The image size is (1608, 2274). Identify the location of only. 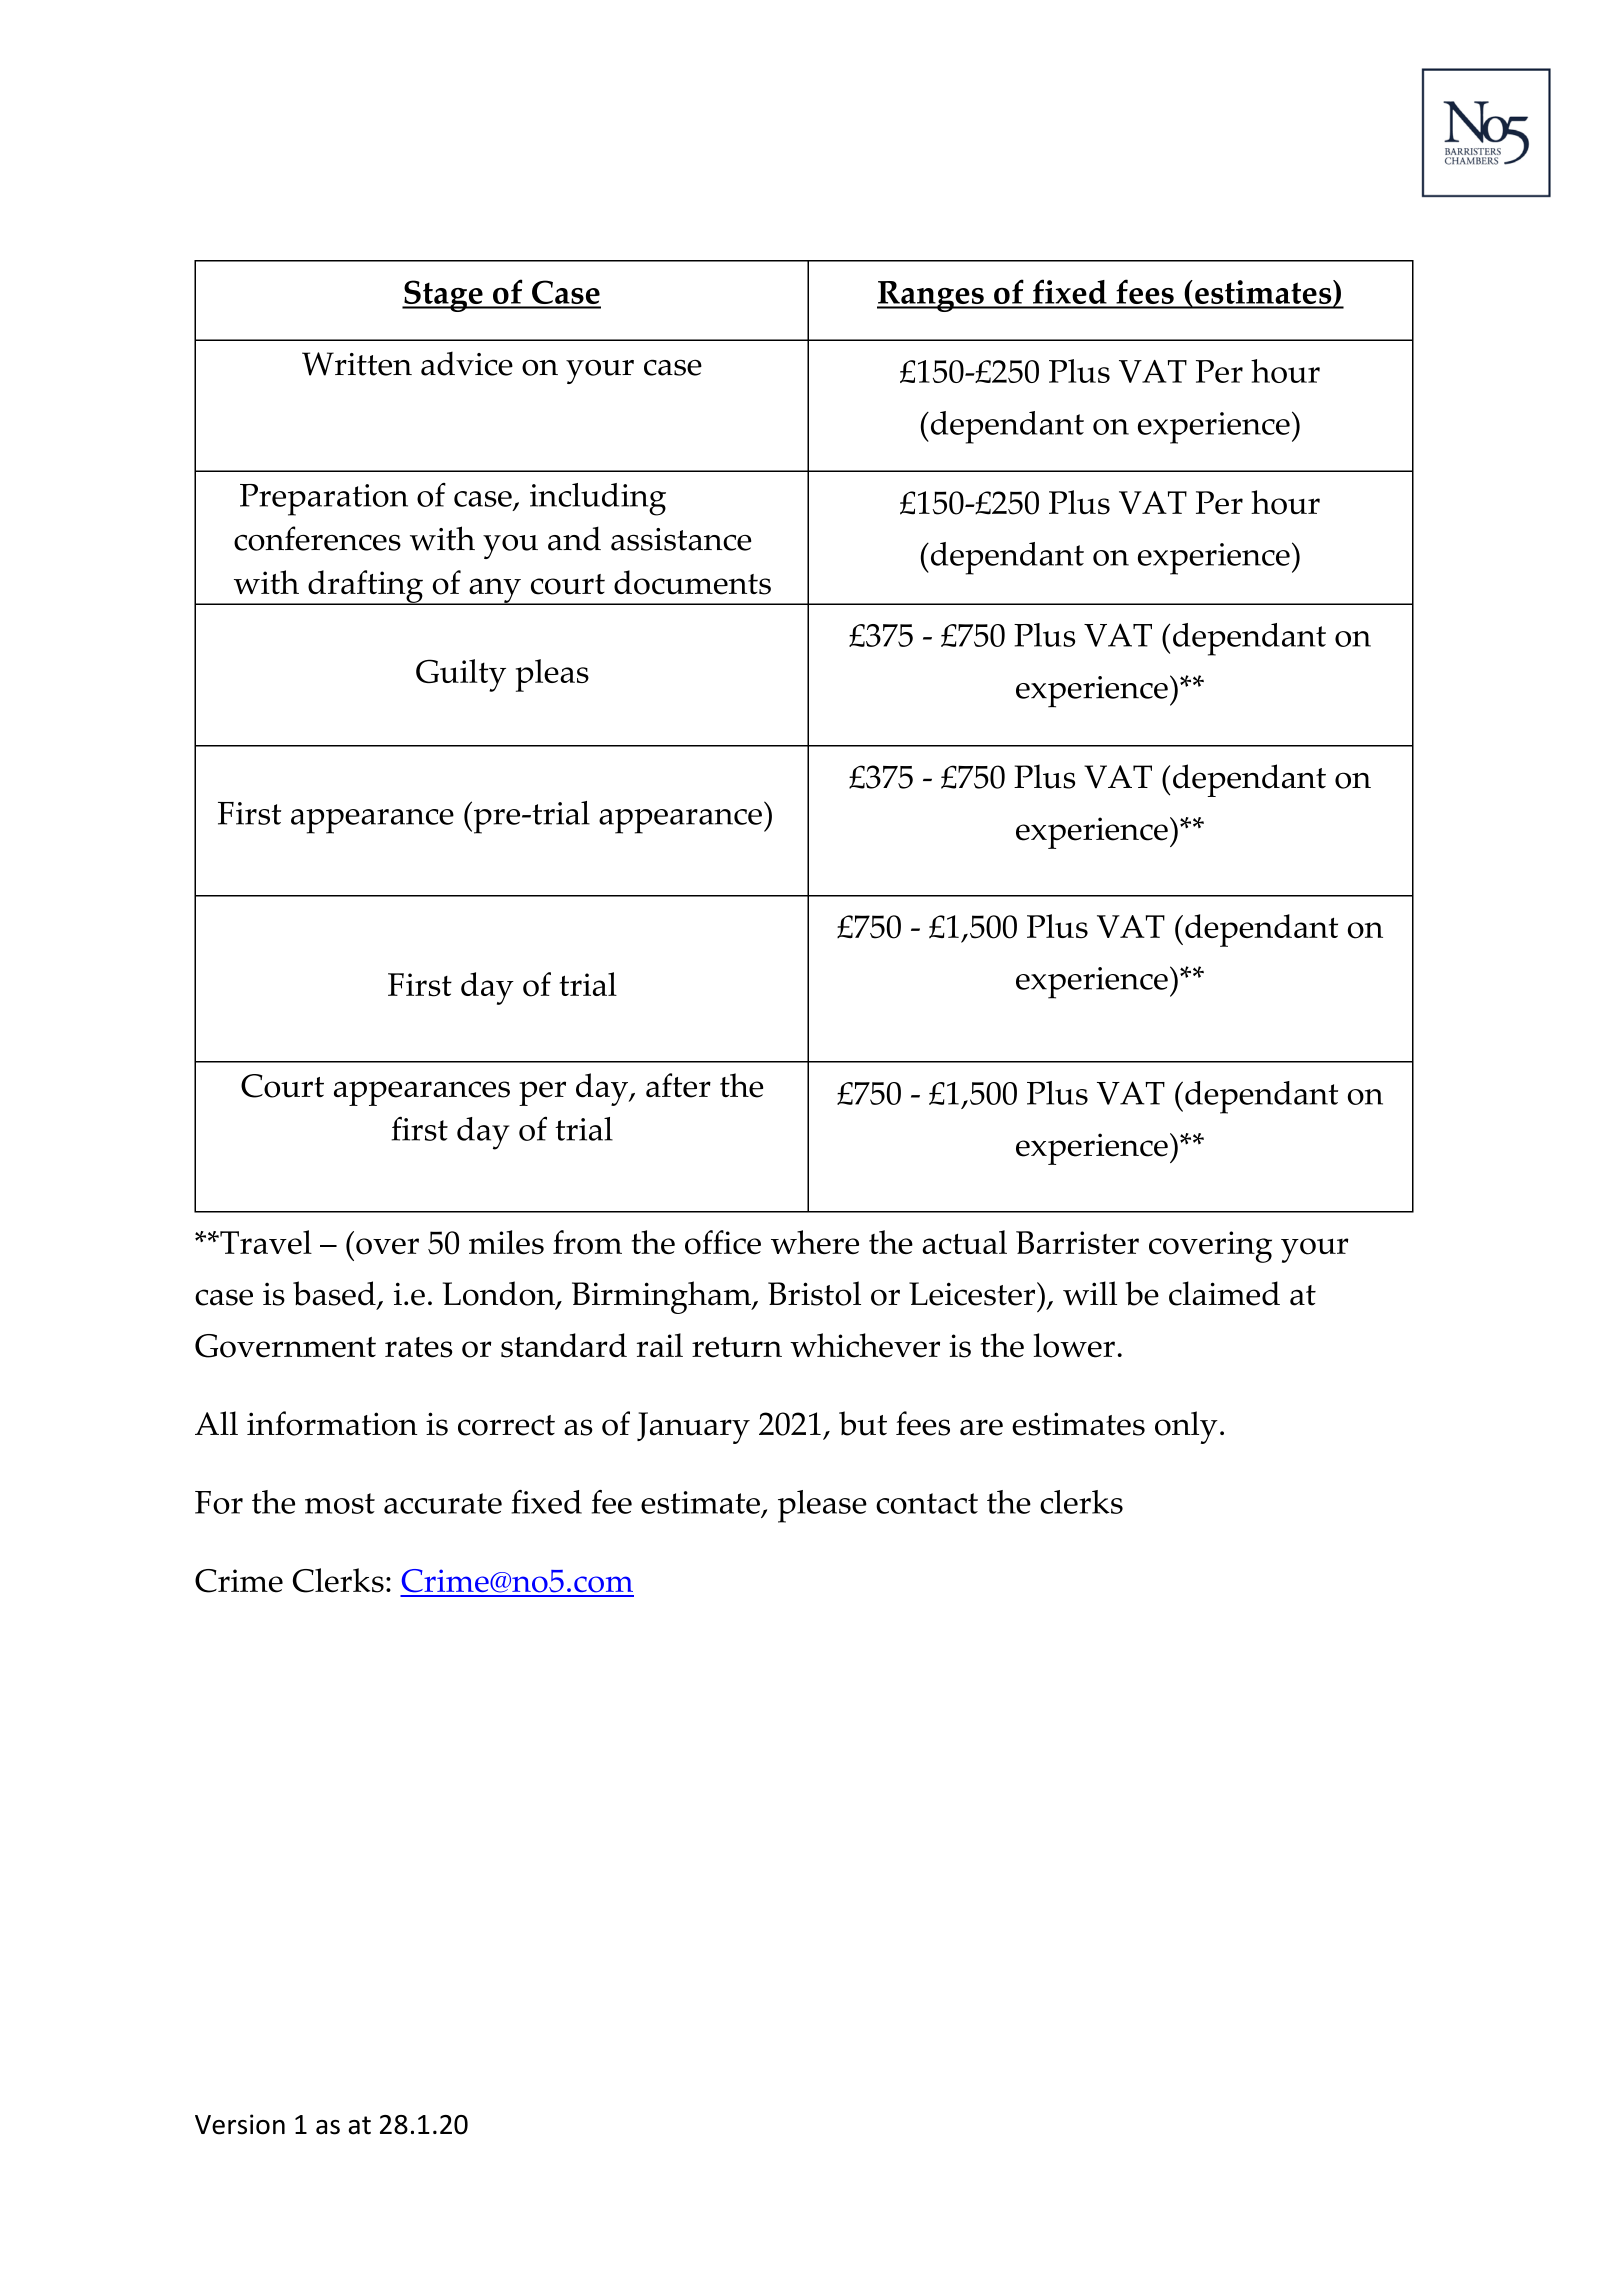
(1186, 1427).
